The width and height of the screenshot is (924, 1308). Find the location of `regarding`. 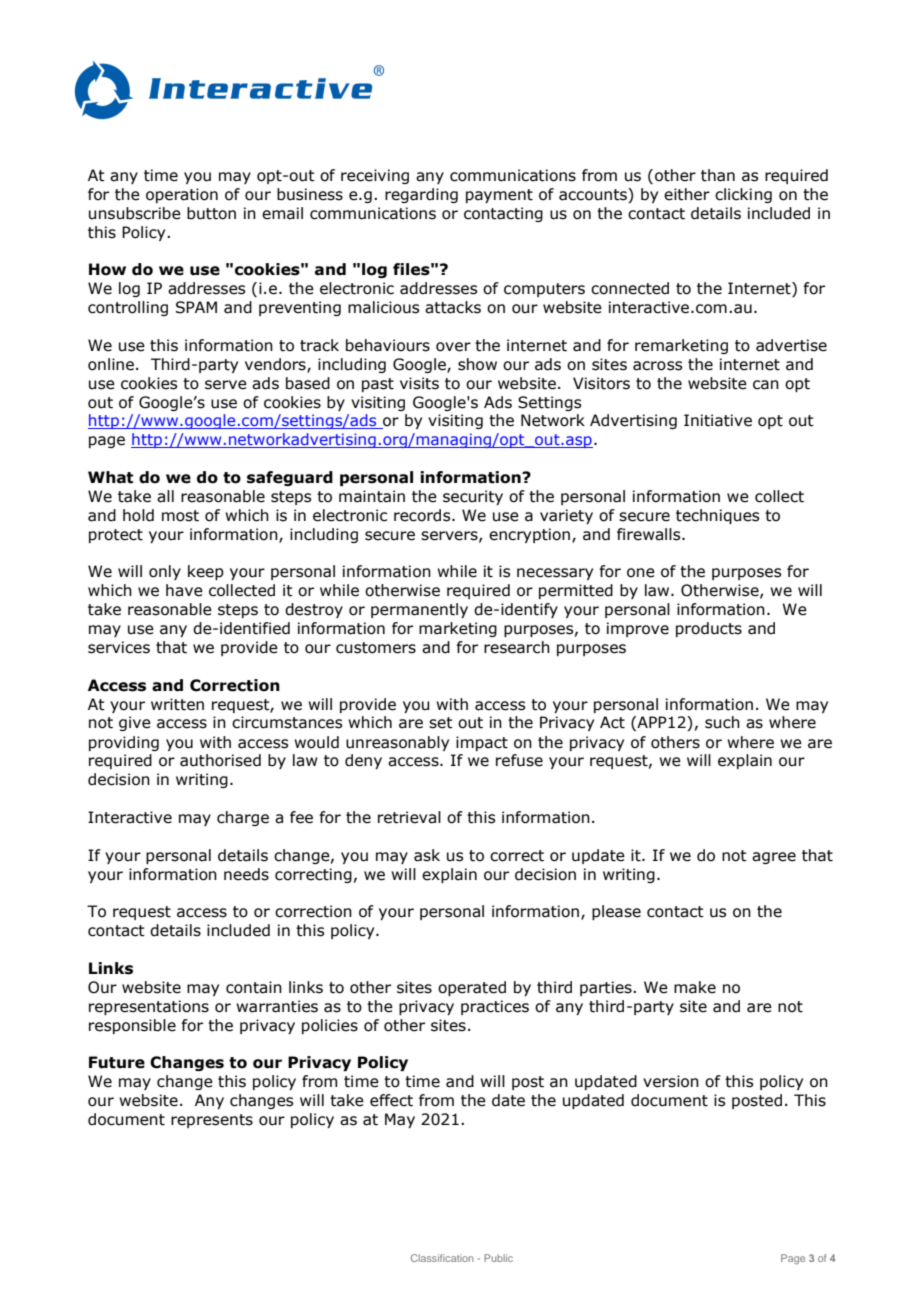

regarding is located at coordinates (421, 195).
